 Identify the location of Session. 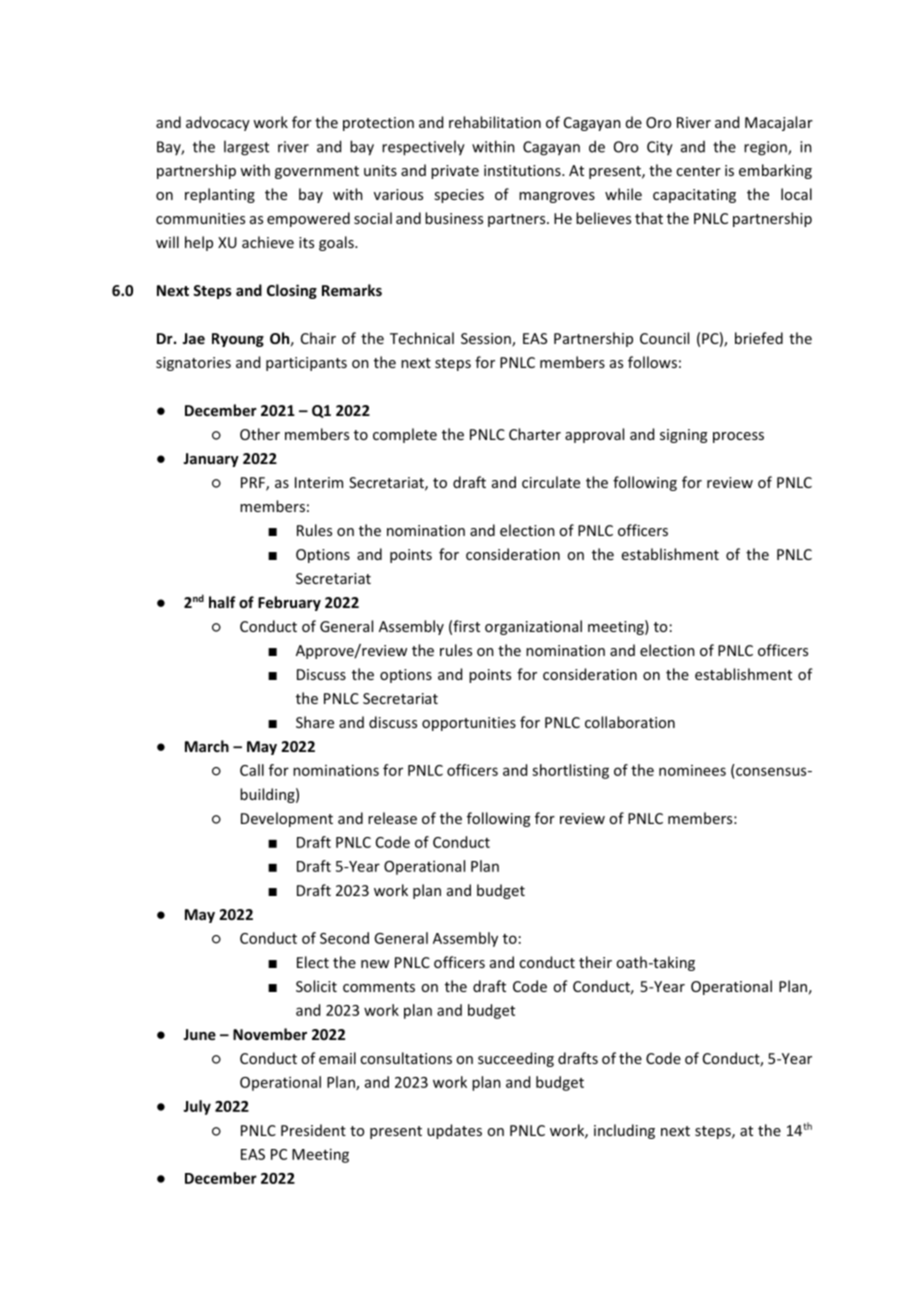
(487, 340).
